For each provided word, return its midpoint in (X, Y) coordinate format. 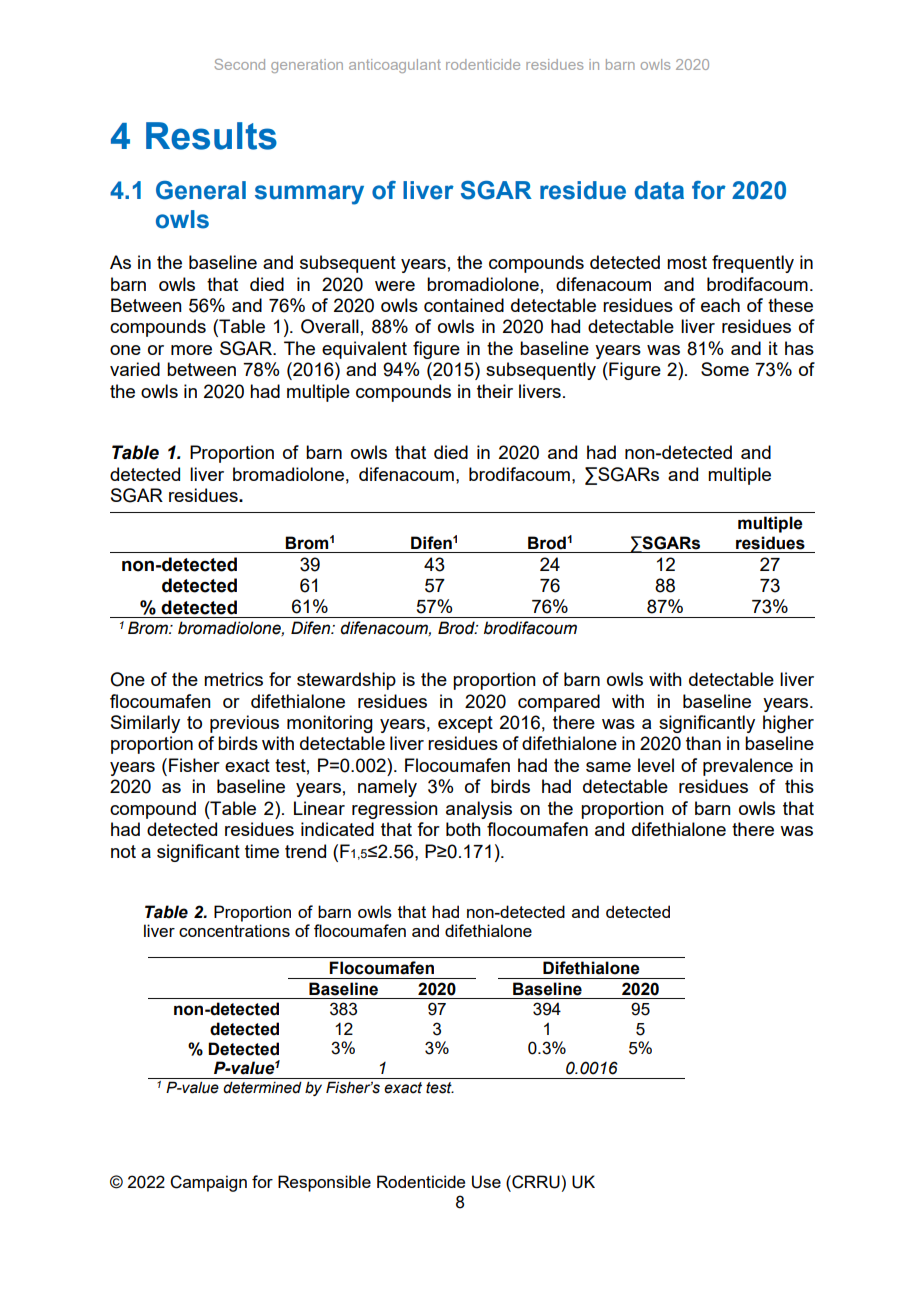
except (465, 724)
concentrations (234, 930)
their (495, 391)
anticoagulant (395, 66)
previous (244, 724)
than (703, 743)
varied (135, 369)
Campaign (208, 1183)
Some (725, 369)
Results (211, 136)
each (720, 305)
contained (464, 305)
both (463, 829)
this (799, 786)
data (659, 190)
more (191, 350)
